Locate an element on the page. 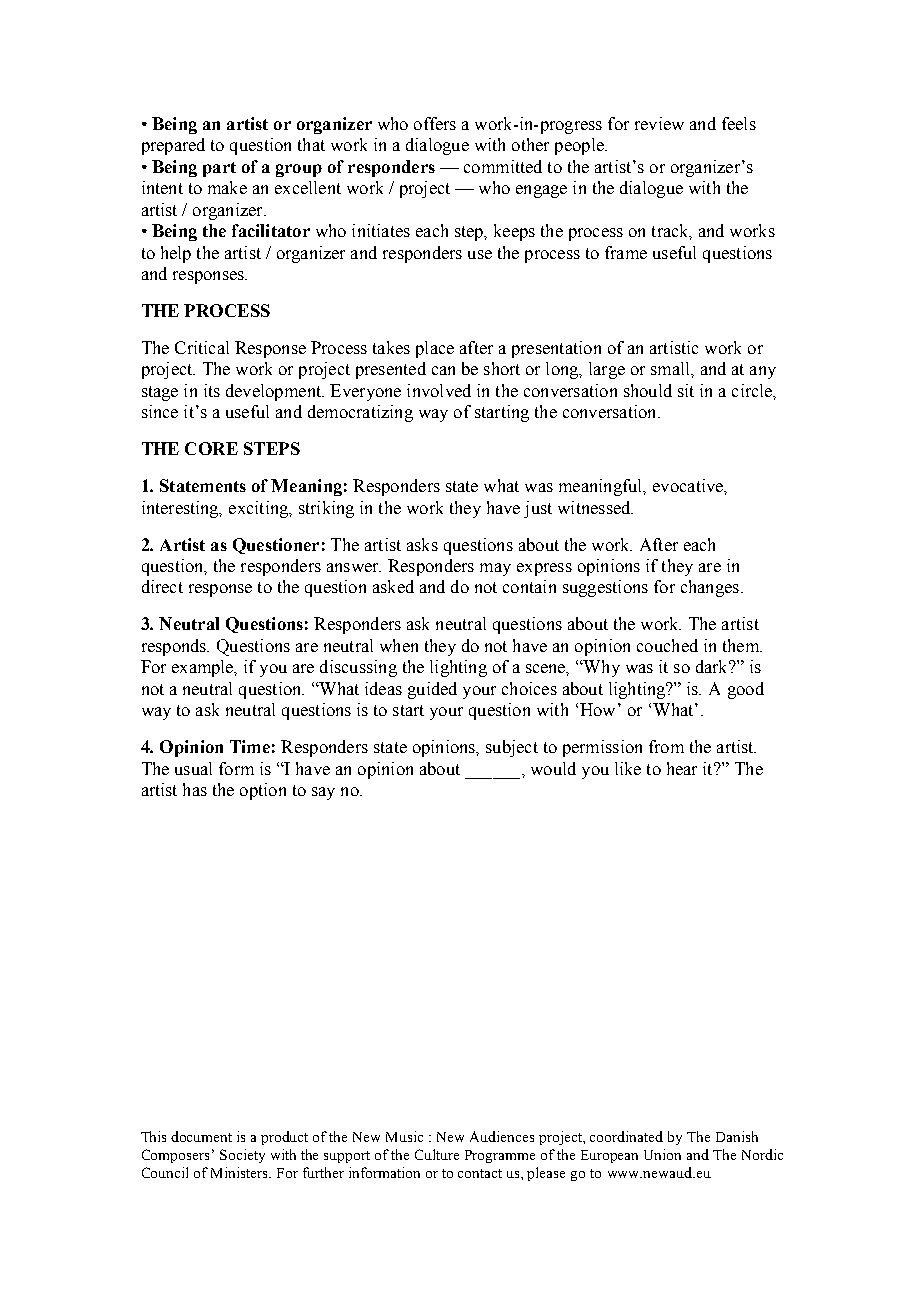 The width and height of the document is (924, 1308). guided is located at coordinates (432, 690).
